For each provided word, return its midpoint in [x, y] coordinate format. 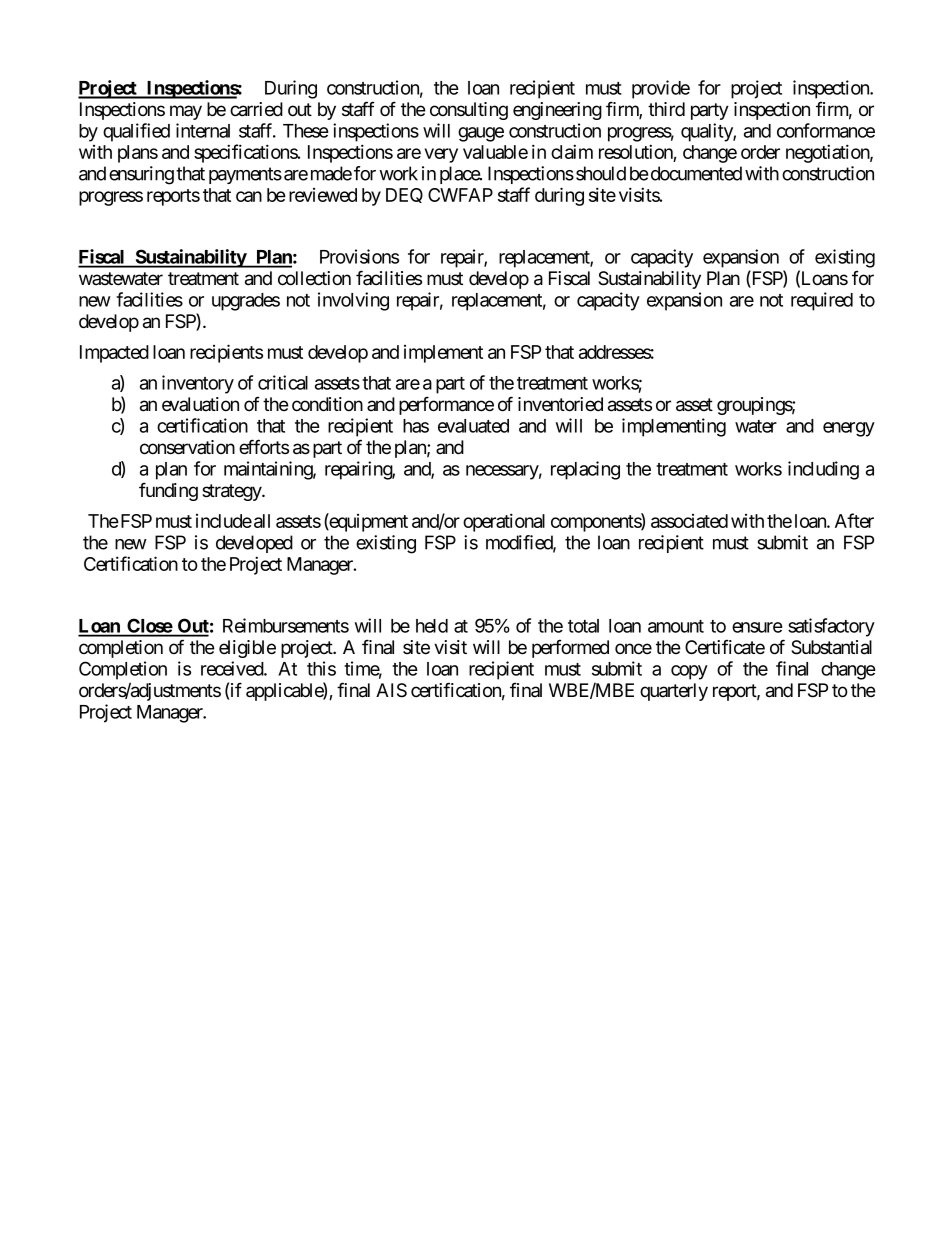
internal [203, 130]
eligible [247, 649]
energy [849, 429]
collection [314, 278]
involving [353, 301]
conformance [826, 130]
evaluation [200, 404]
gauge [481, 134]
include [224, 521]
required [822, 301]
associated [689, 521]
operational [504, 522]
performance [446, 405]
